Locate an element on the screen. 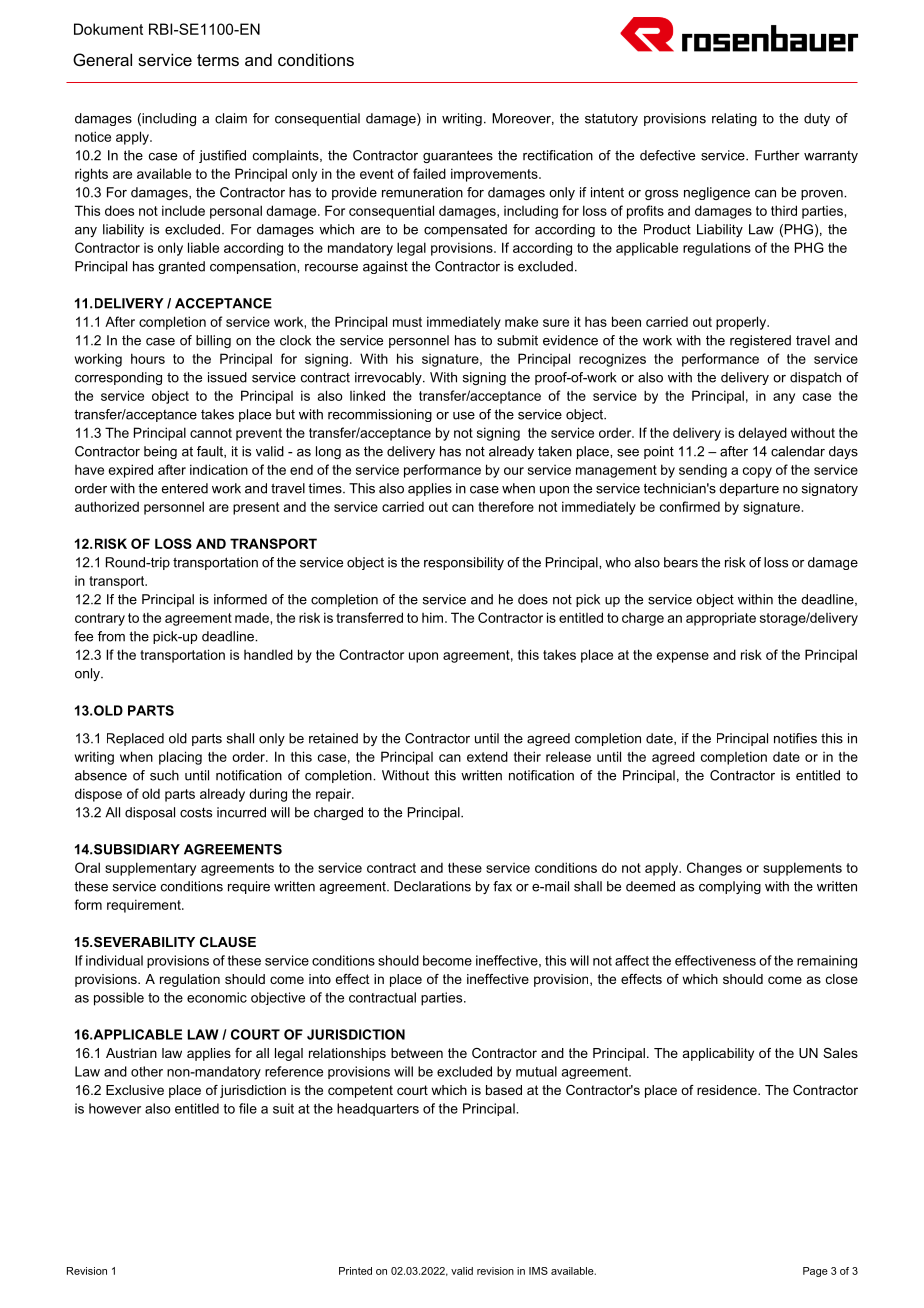 The image size is (924, 1308). Page is located at coordinates (815, 1272).
